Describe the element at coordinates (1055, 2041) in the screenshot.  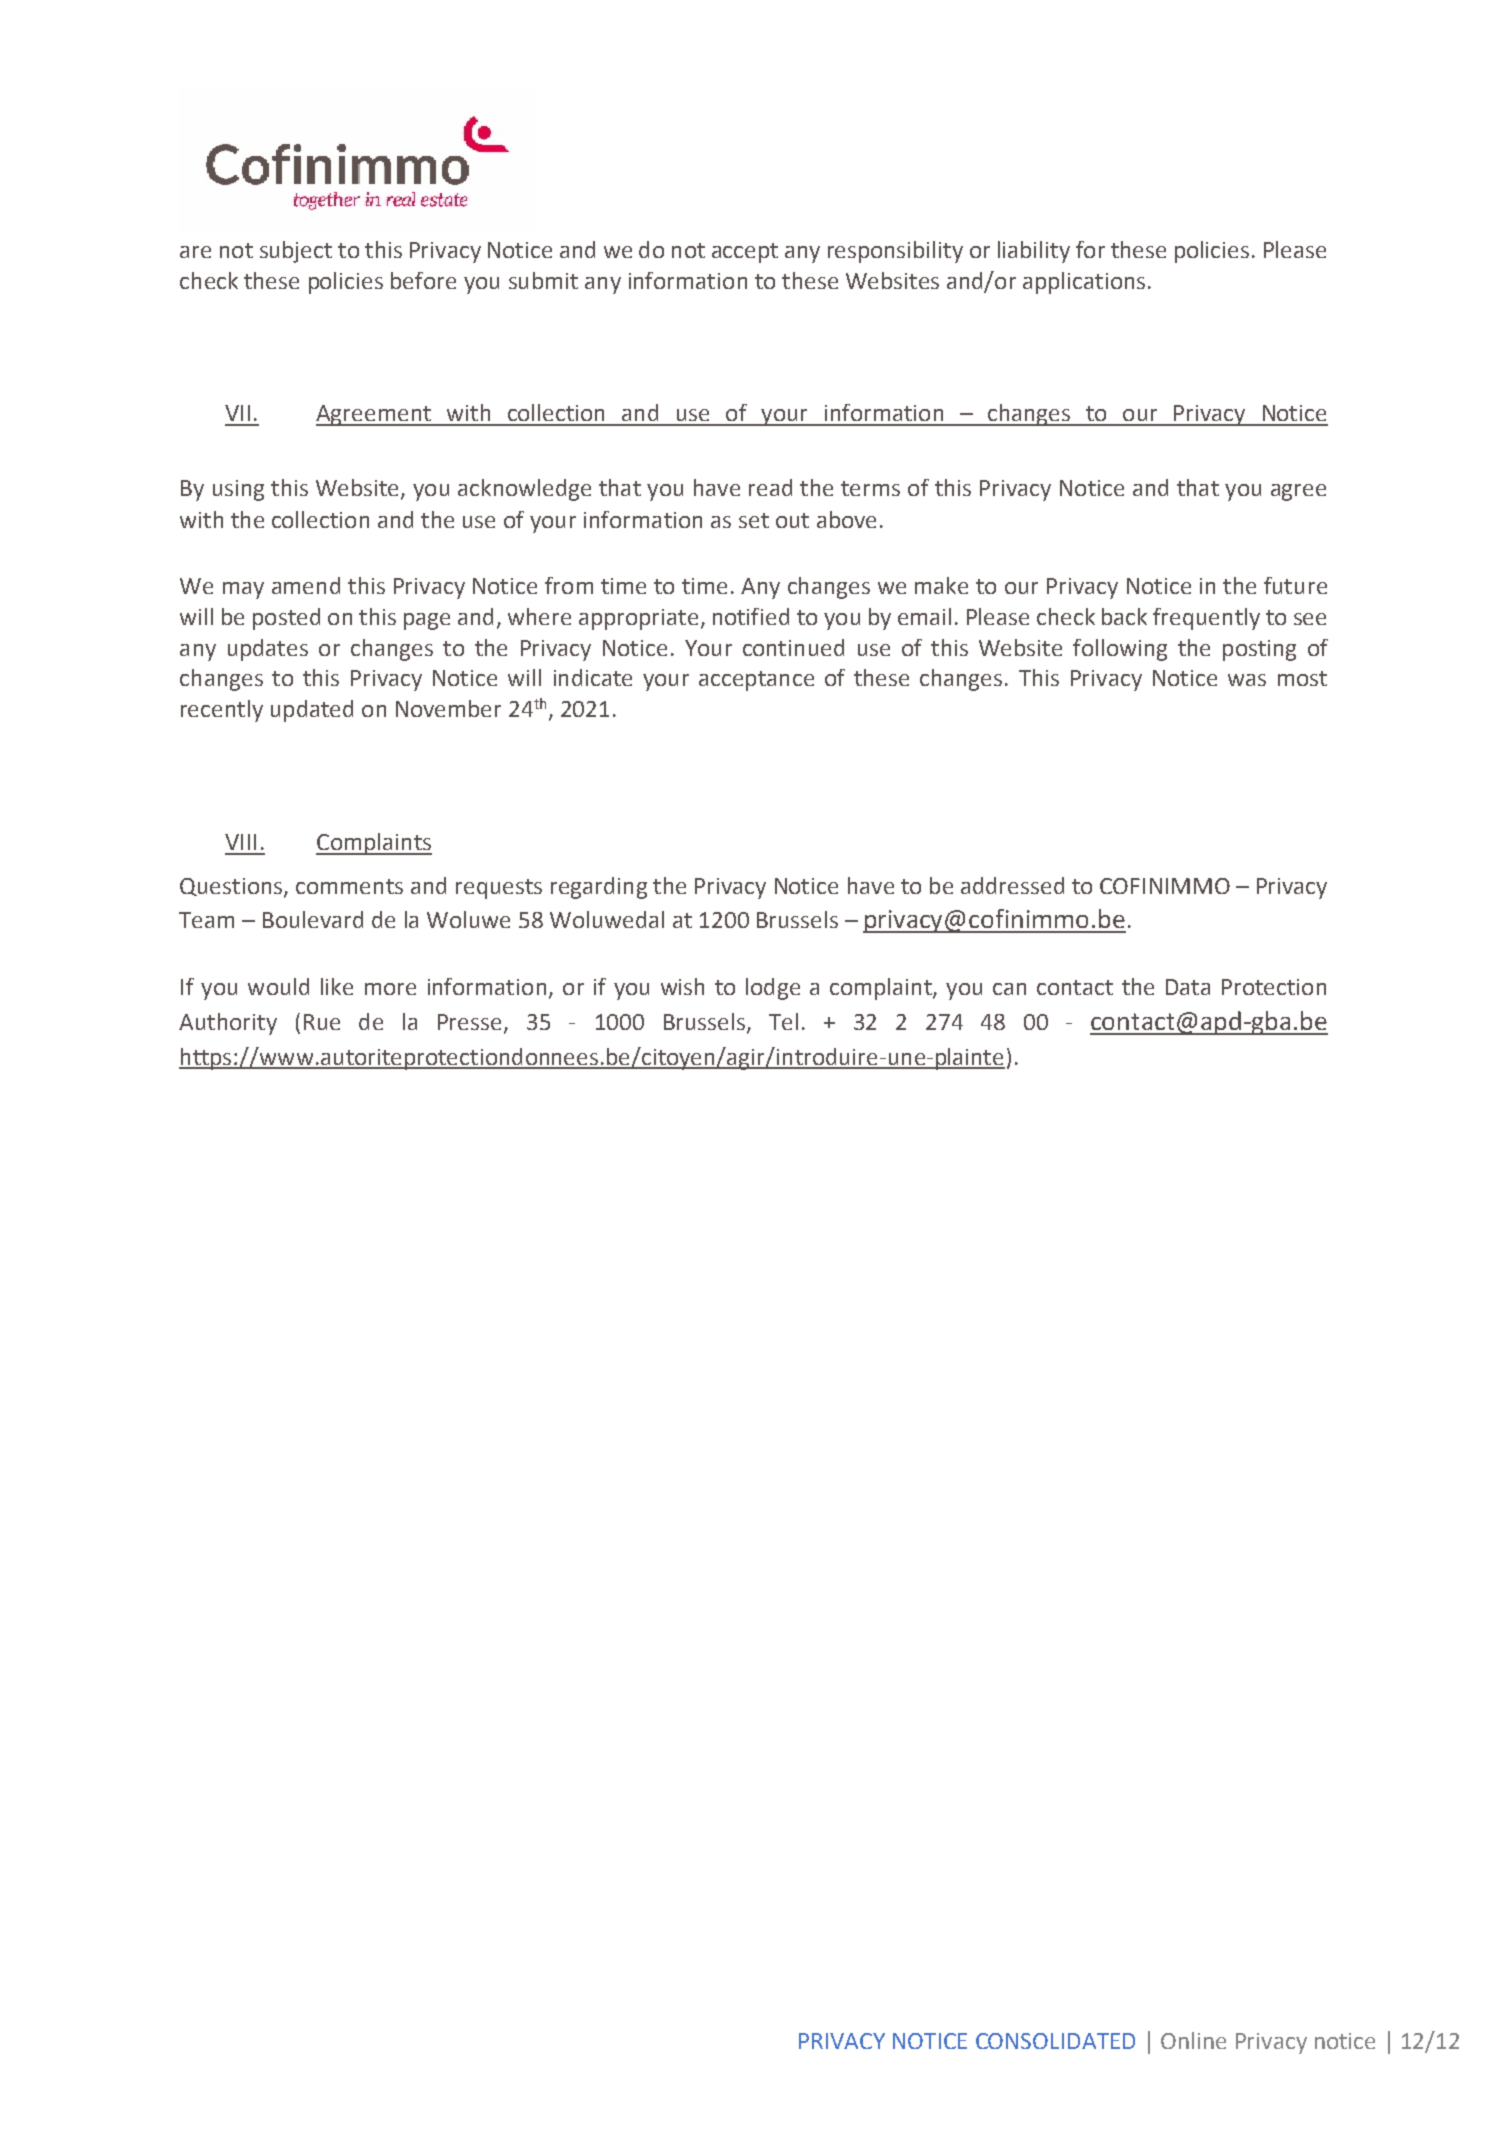
I see `CONSOLIDATED` at that location.
